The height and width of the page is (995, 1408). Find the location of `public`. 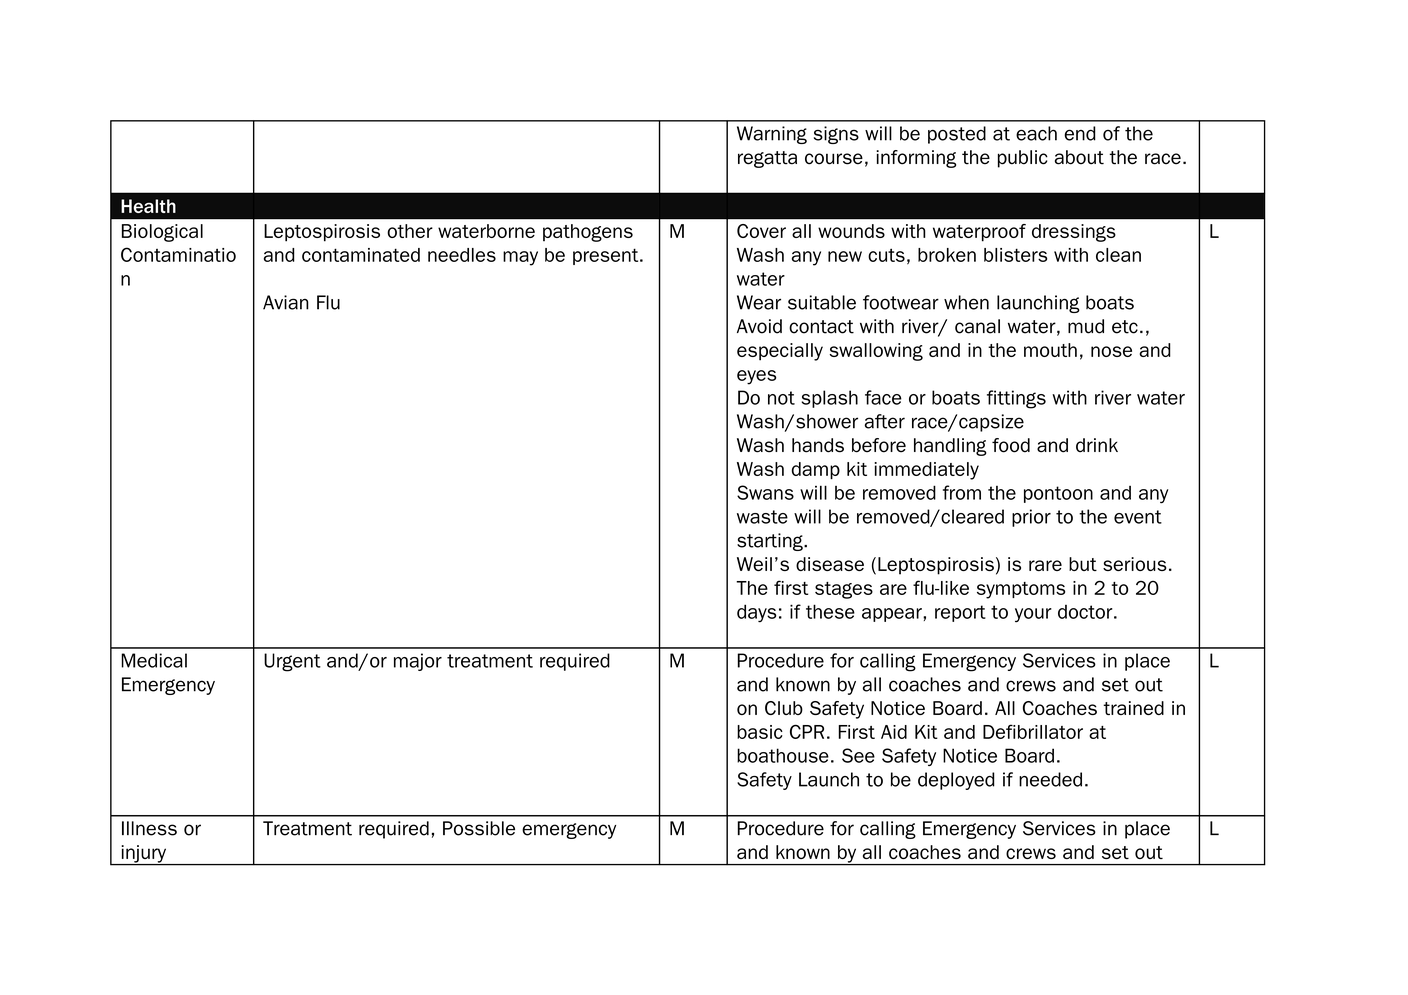

public is located at coordinates (1023, 159).
